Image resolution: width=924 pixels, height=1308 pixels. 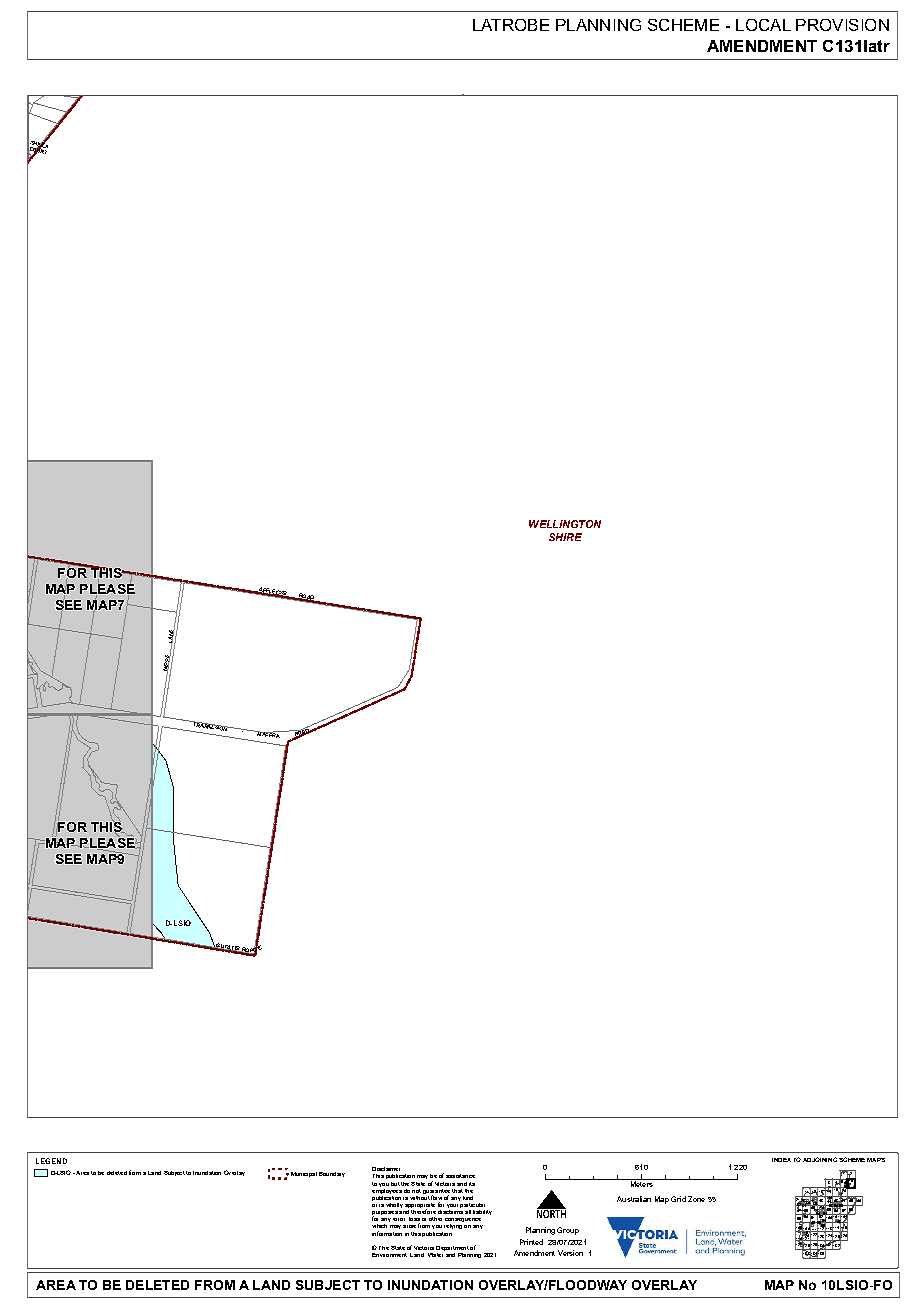 What do you see at coordinates (51, 1161) in the document?
I see `LEGEND` at bounding box center [51, 1161].
